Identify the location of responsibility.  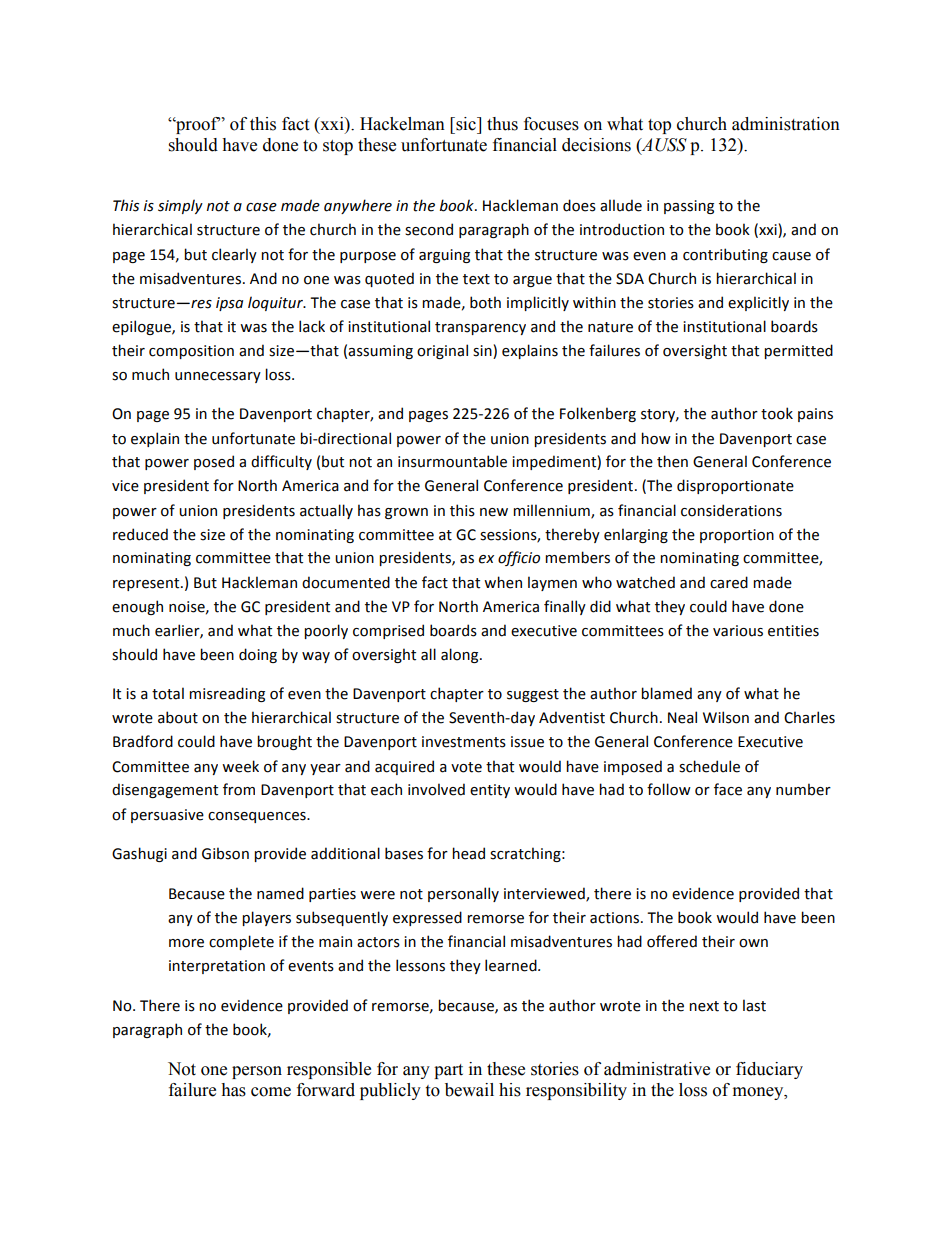
(576, 1091).
